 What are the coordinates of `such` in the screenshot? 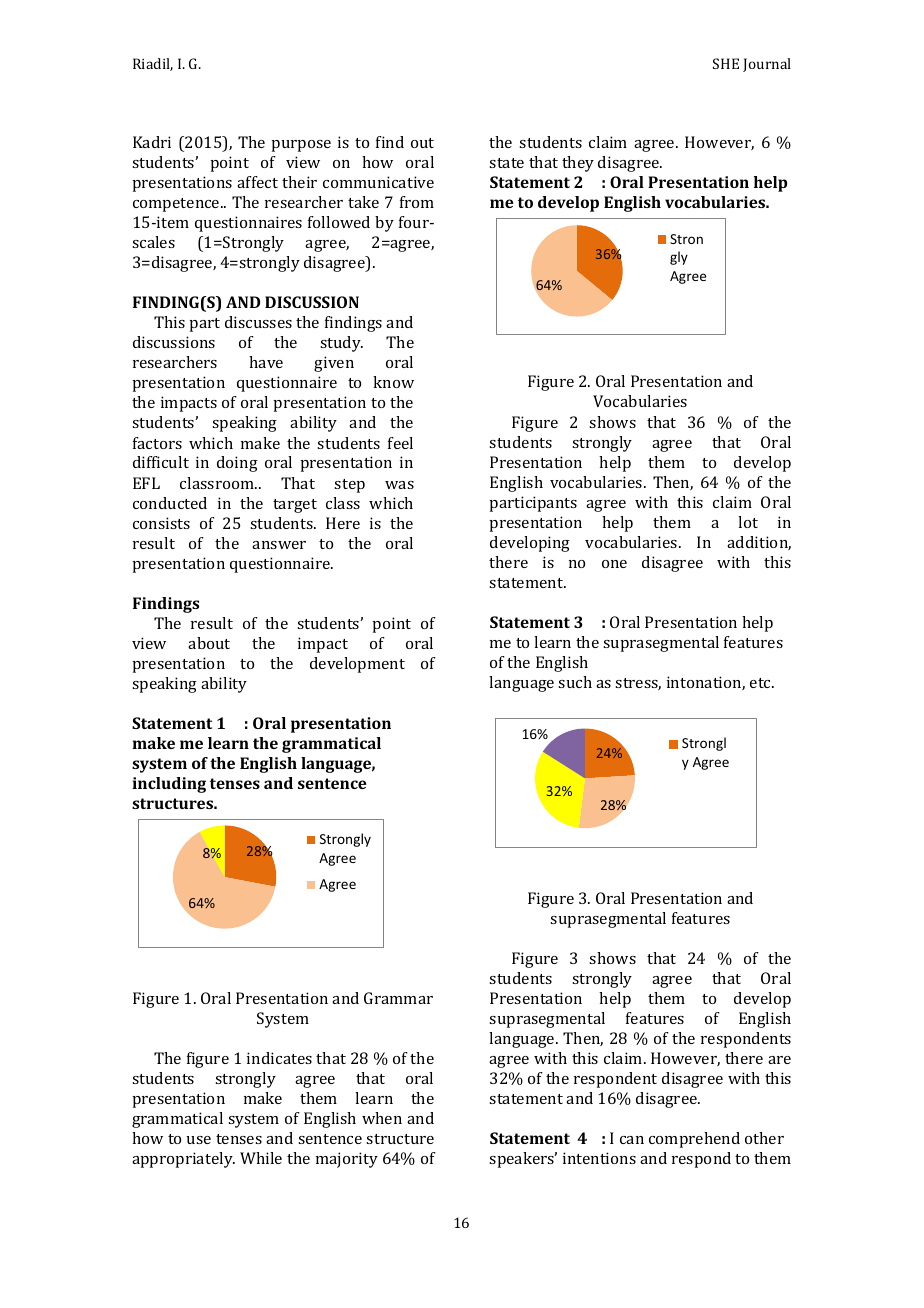 It's located at (575, 682).
